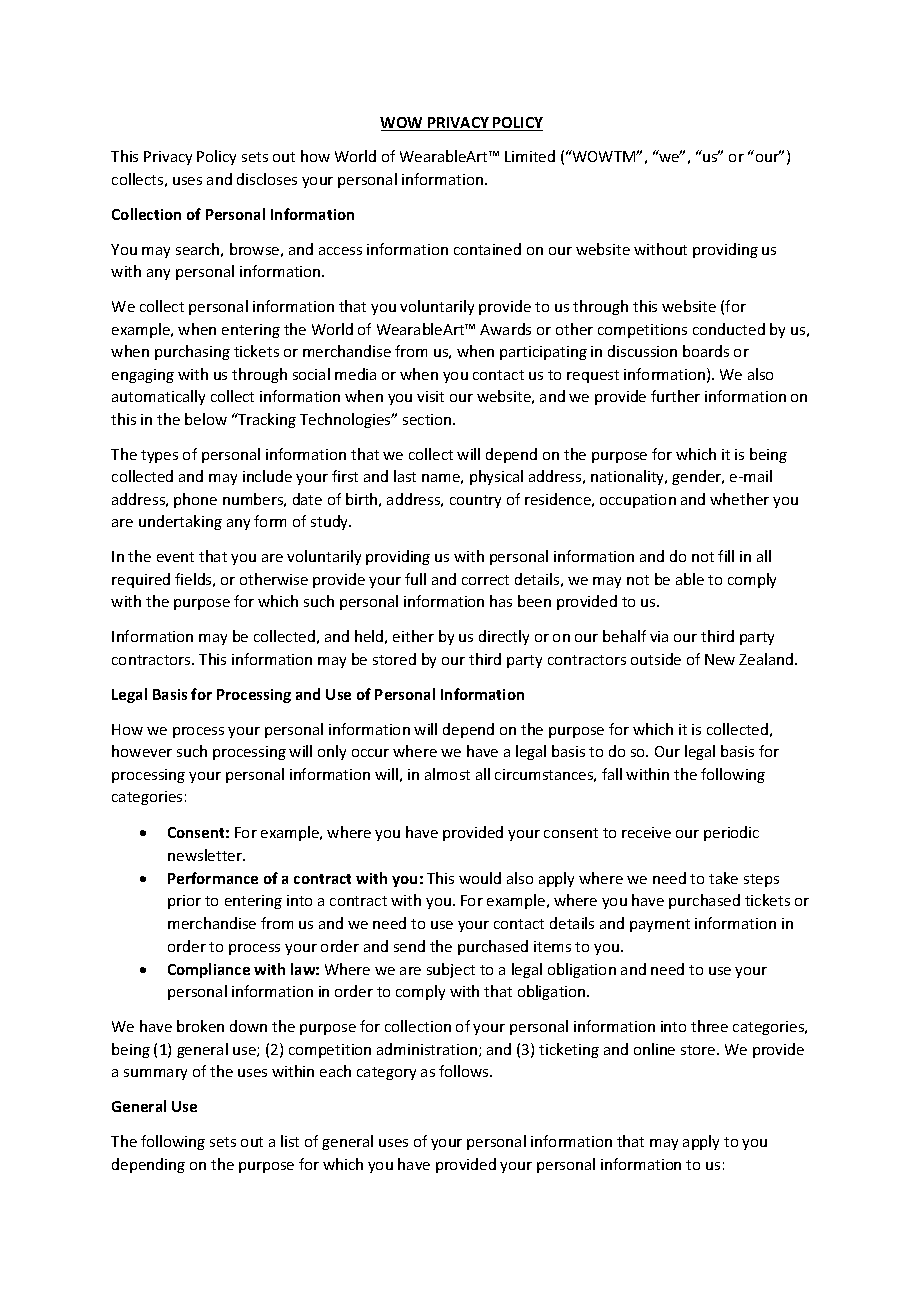  I want to click on below, so click(206, 419).
